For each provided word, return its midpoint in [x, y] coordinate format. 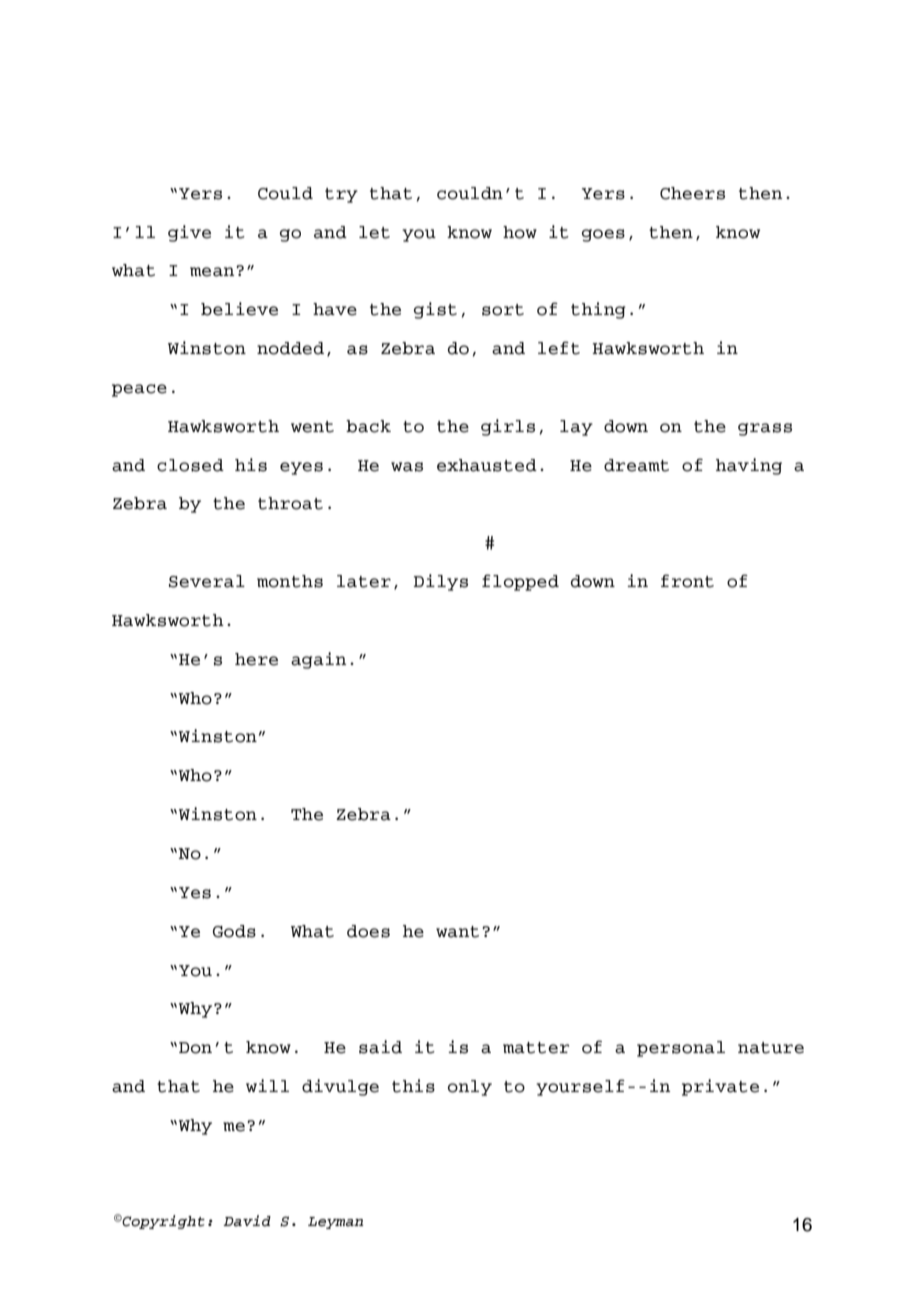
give [189, 233]
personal [681, 1049]
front [687, 581]
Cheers [692, 193]
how [520, 232]
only [470, 1088]
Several [207, 581]
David [247, 1221]
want [457, 932]
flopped [520, 582]
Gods [234, 931]
